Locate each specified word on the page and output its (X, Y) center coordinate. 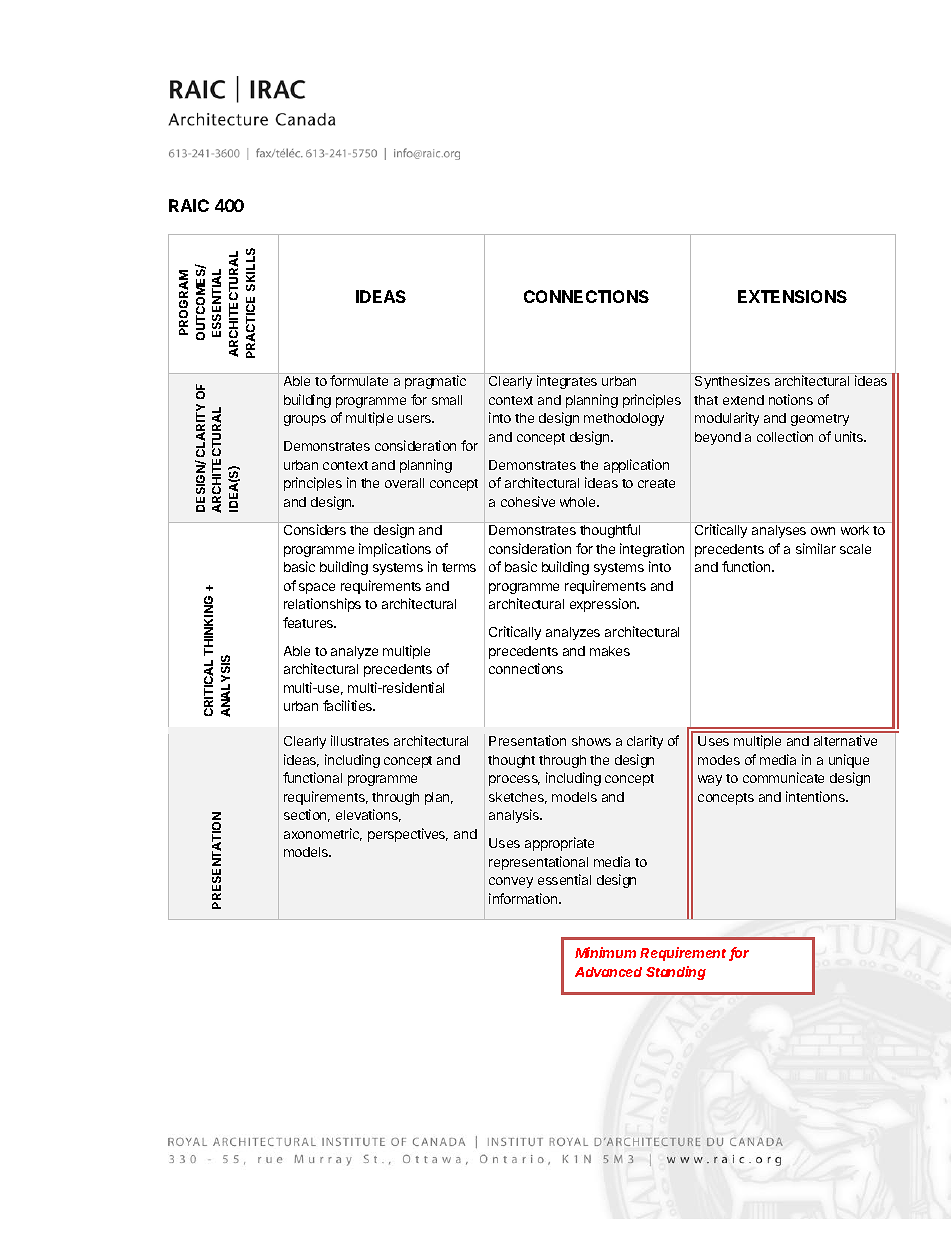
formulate (359, 380)
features (309, 622)
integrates (567, 382)
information (524, 898)
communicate (783, 777)
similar (816, 548)
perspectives (408, 835)
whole (579, 502)
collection (785, 436)
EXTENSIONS (792, 296)
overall (404, 483)
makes (610, 651)
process (514, 780)
